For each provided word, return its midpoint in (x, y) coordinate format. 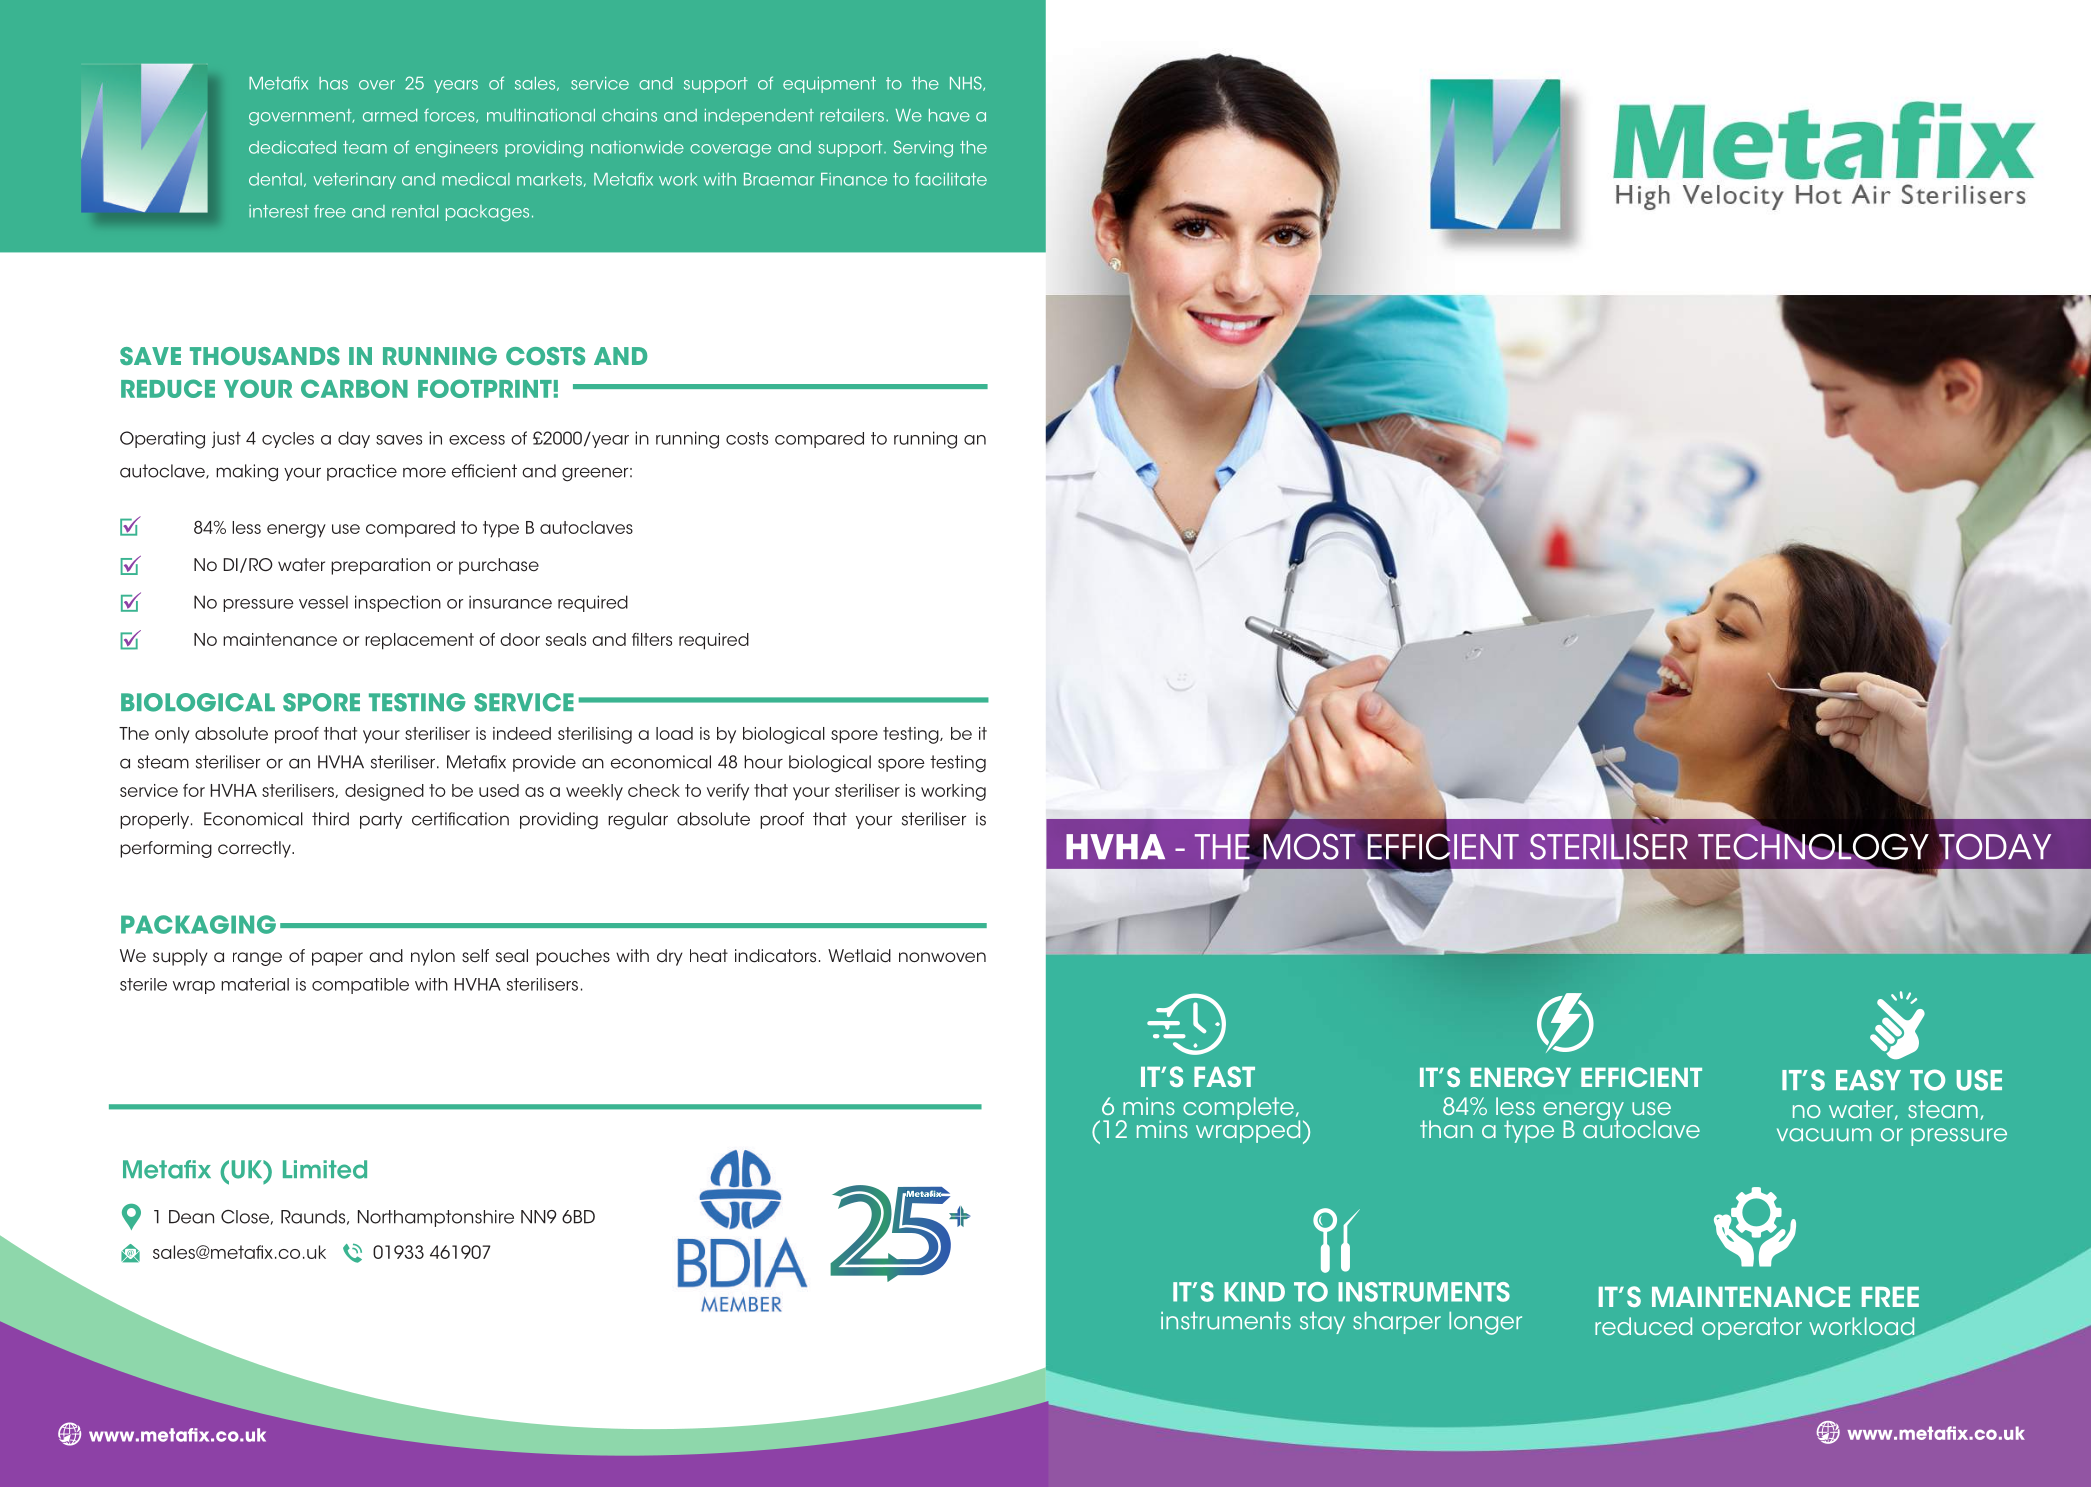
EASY (1868, 1080)
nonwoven (942, 957)
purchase (499, 566)
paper (337, 959)
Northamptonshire (436, 1218)
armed (390, 115)
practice (362, 472)
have (949, 115)
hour (763, 762)
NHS (967, 83)
